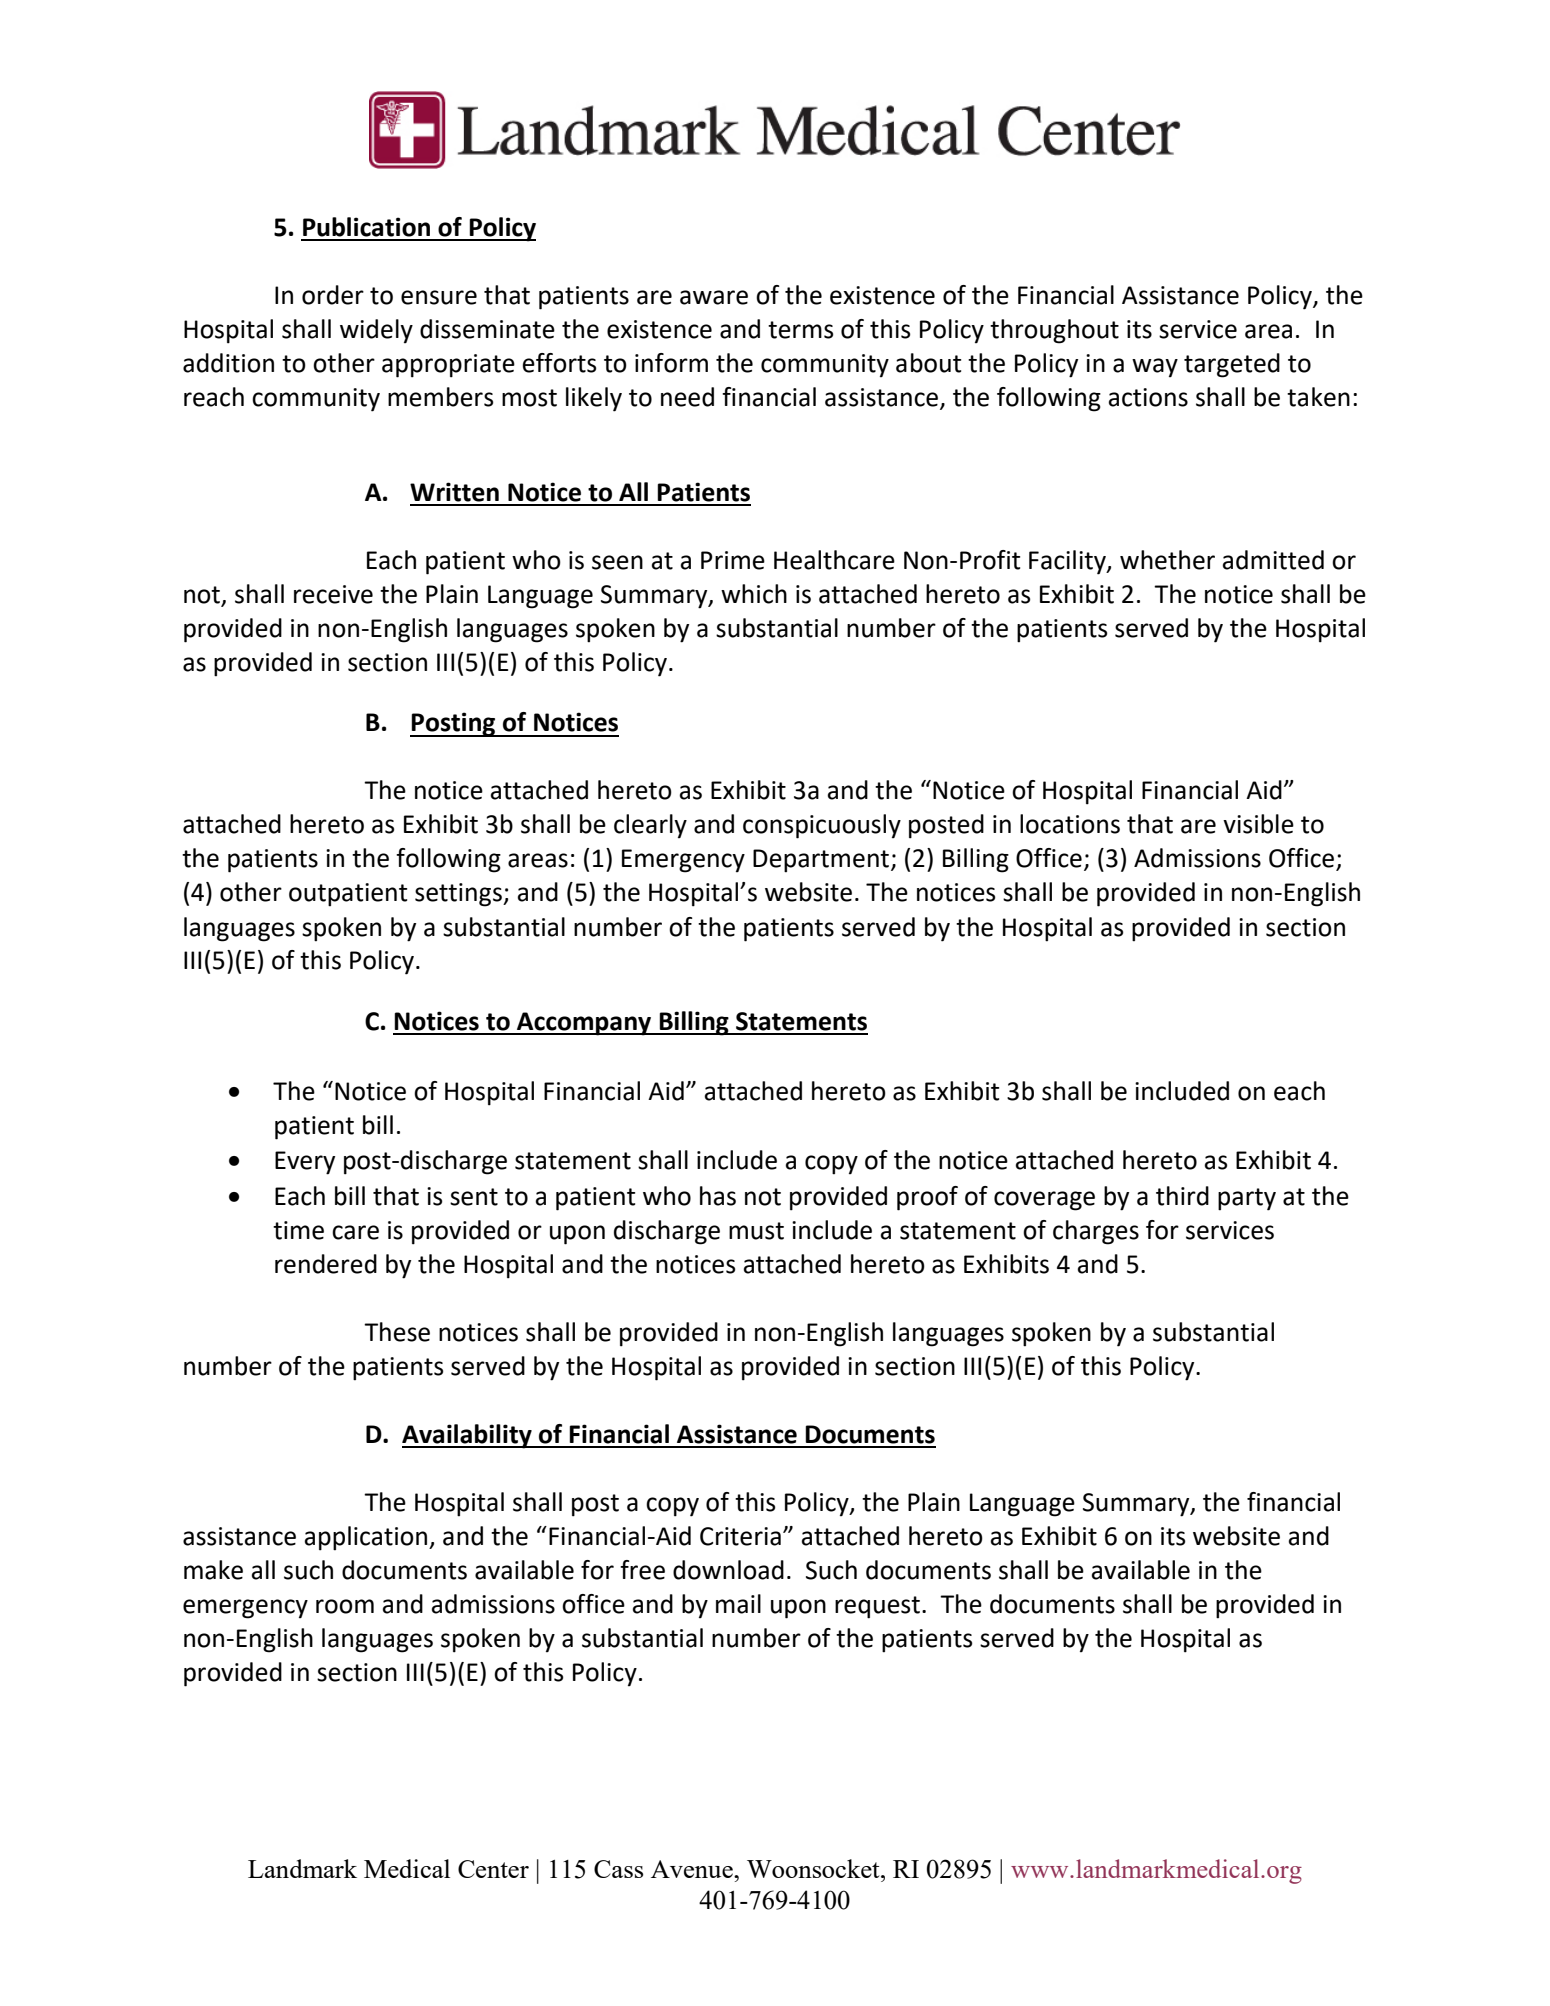  Describe the element at coordinates (493, 1869) in the screenshot. I see `Center` at that location.
